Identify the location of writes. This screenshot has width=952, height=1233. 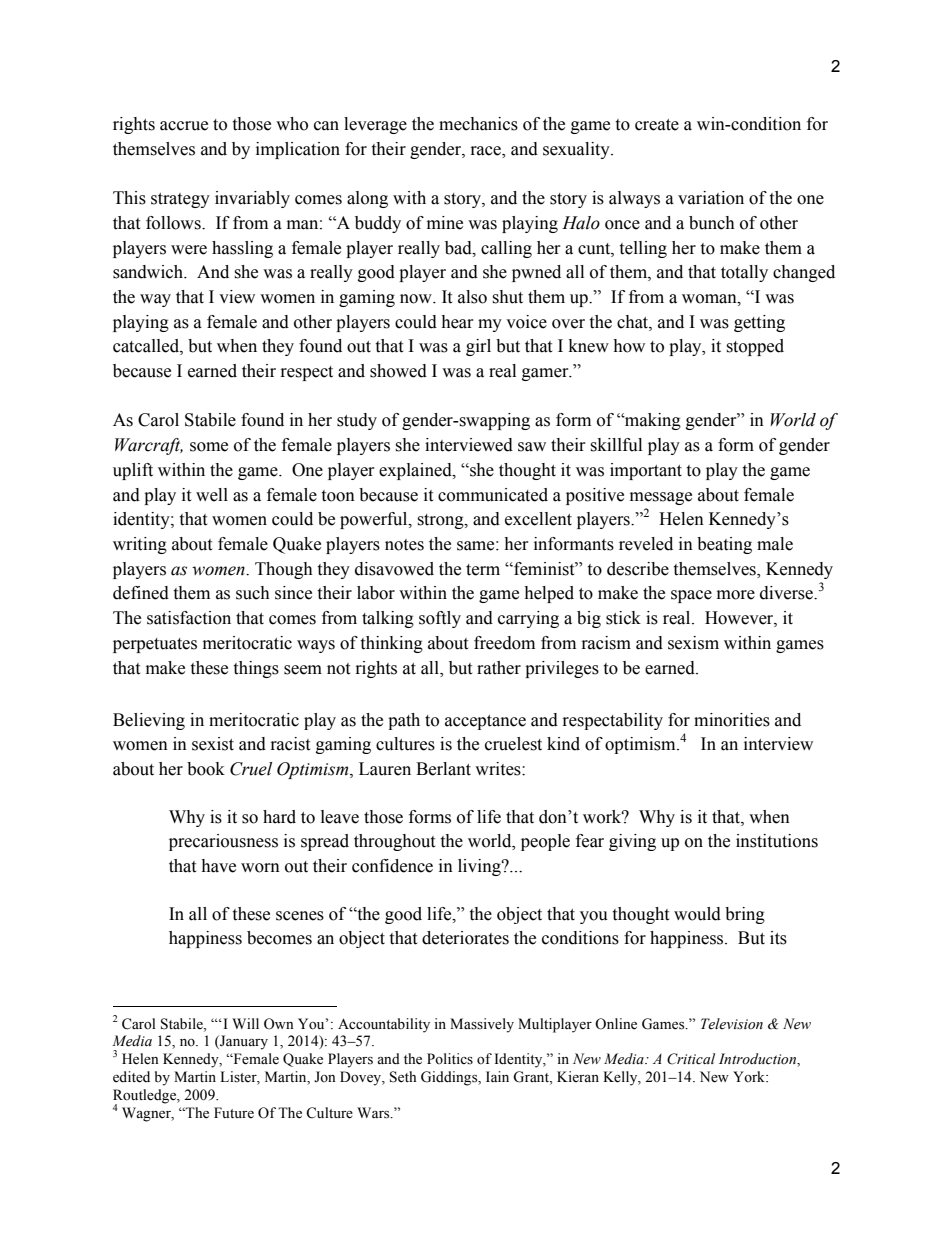
(499, 769).
